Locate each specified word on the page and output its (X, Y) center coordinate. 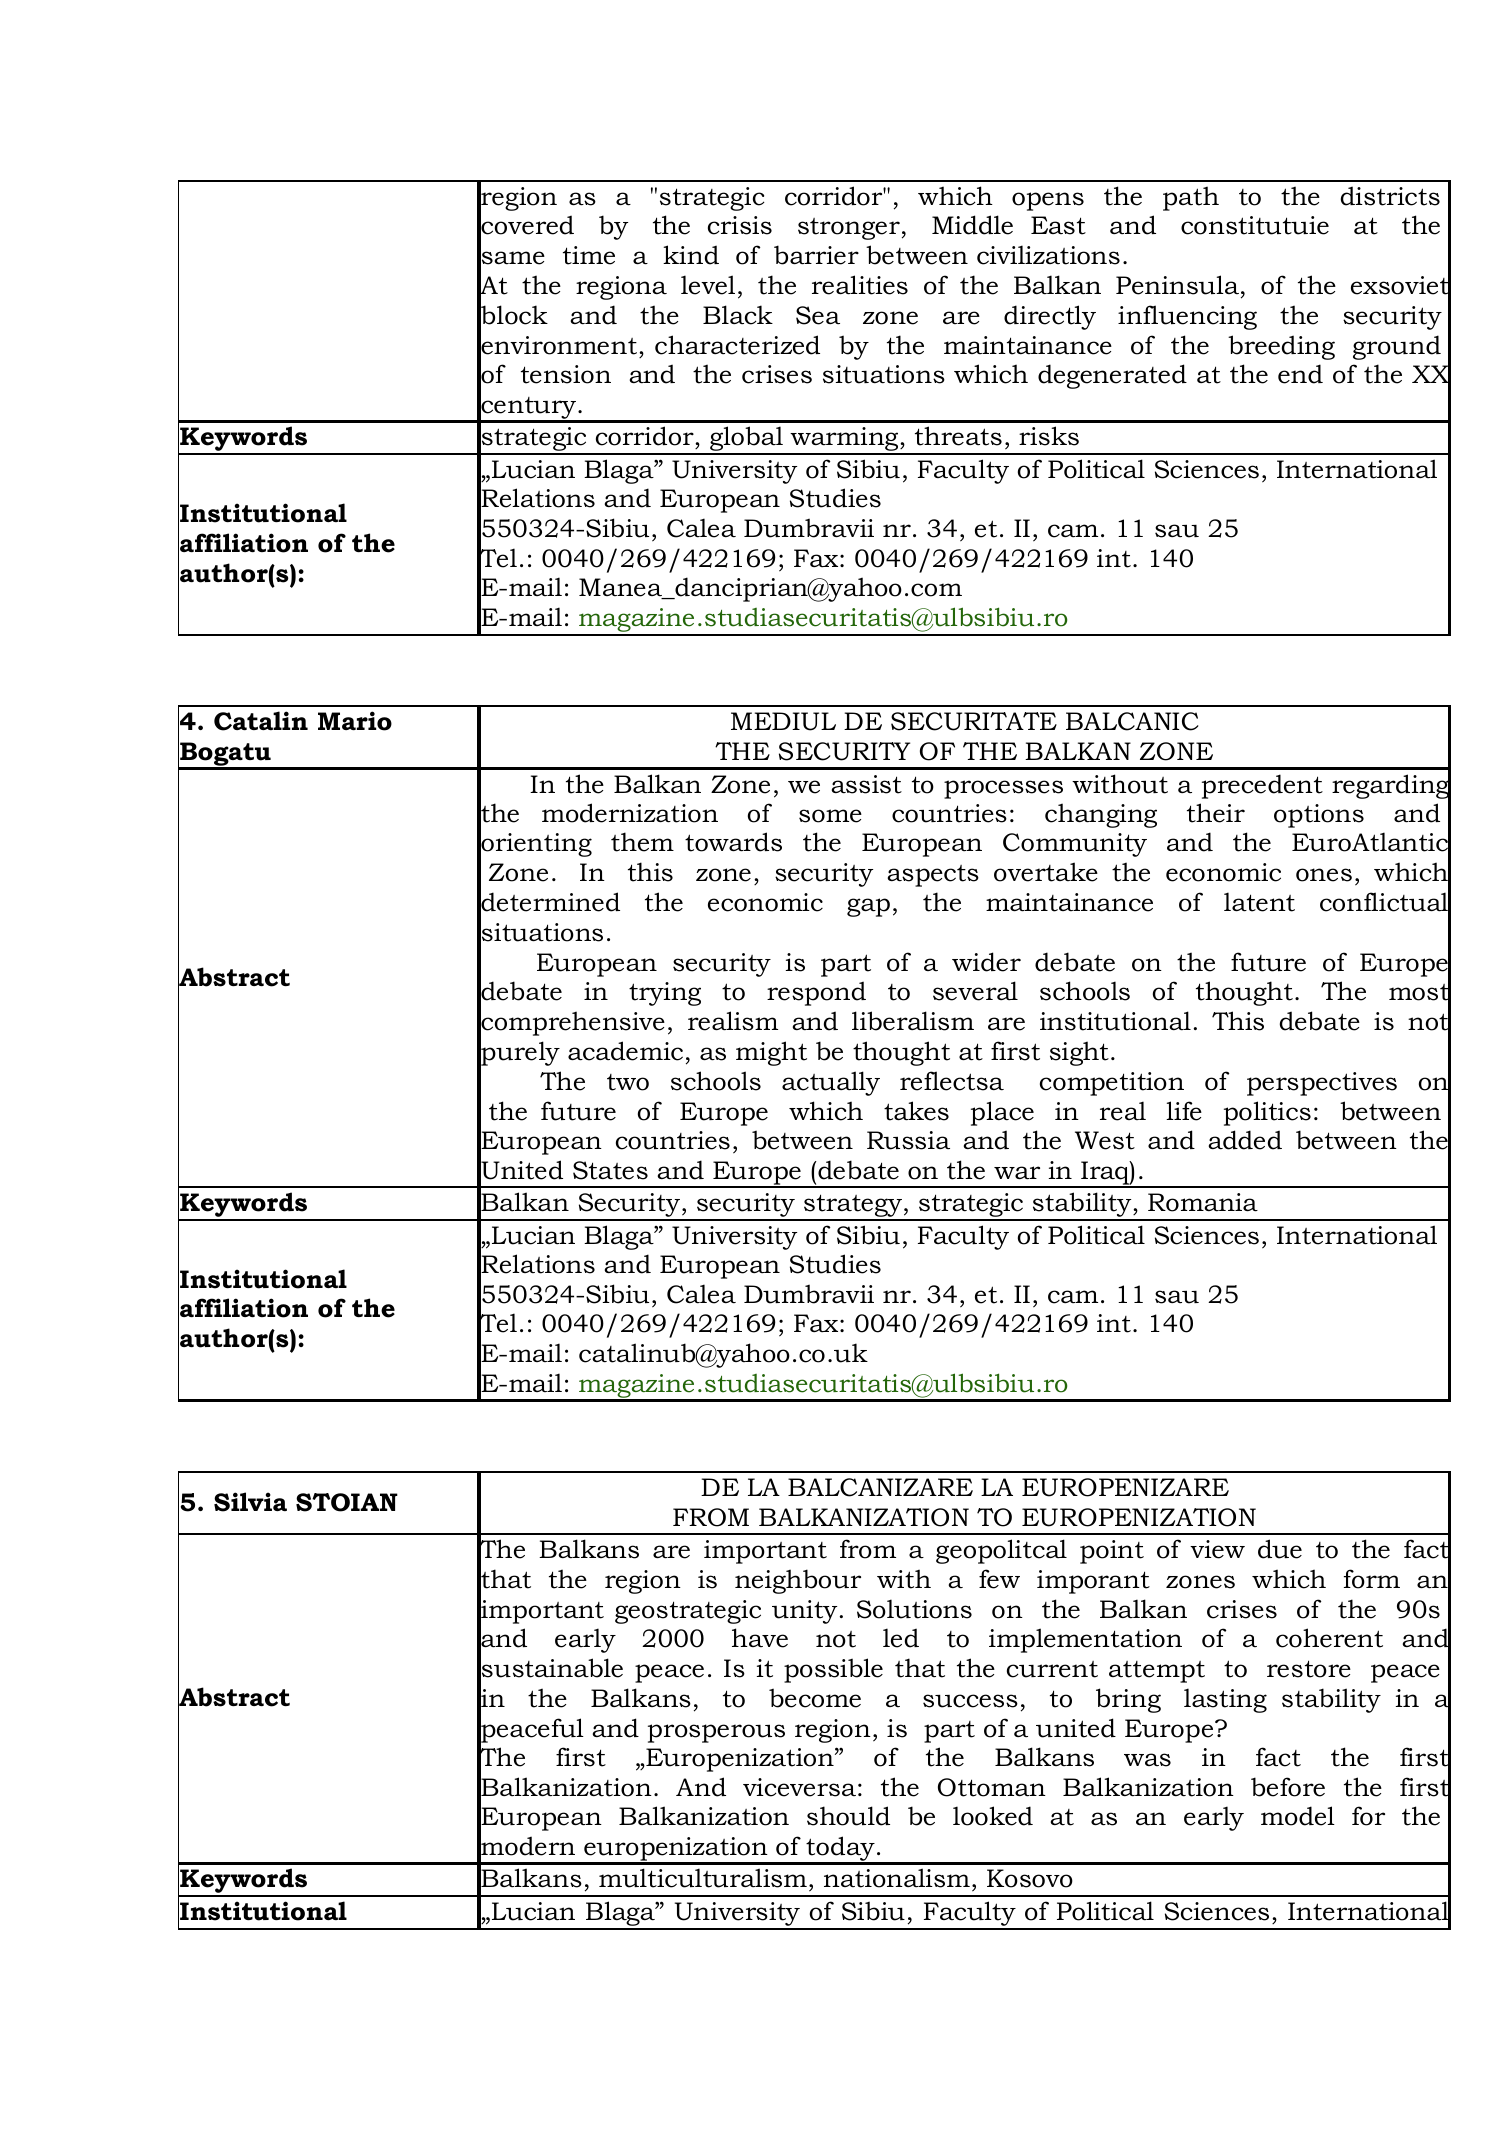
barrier (816, 255)
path (1191, 198)
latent (1259, 902)
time (589, 255)
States (610, 1170)
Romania (1203, 1202)
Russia (908, 1140)
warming (844, 440)
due (1280, 1549)
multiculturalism (703, 1878)
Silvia (250, 1502)
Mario (355, 721)
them (642, 842)
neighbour (798, 1581)
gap (868, 907)
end (1300, 374)
